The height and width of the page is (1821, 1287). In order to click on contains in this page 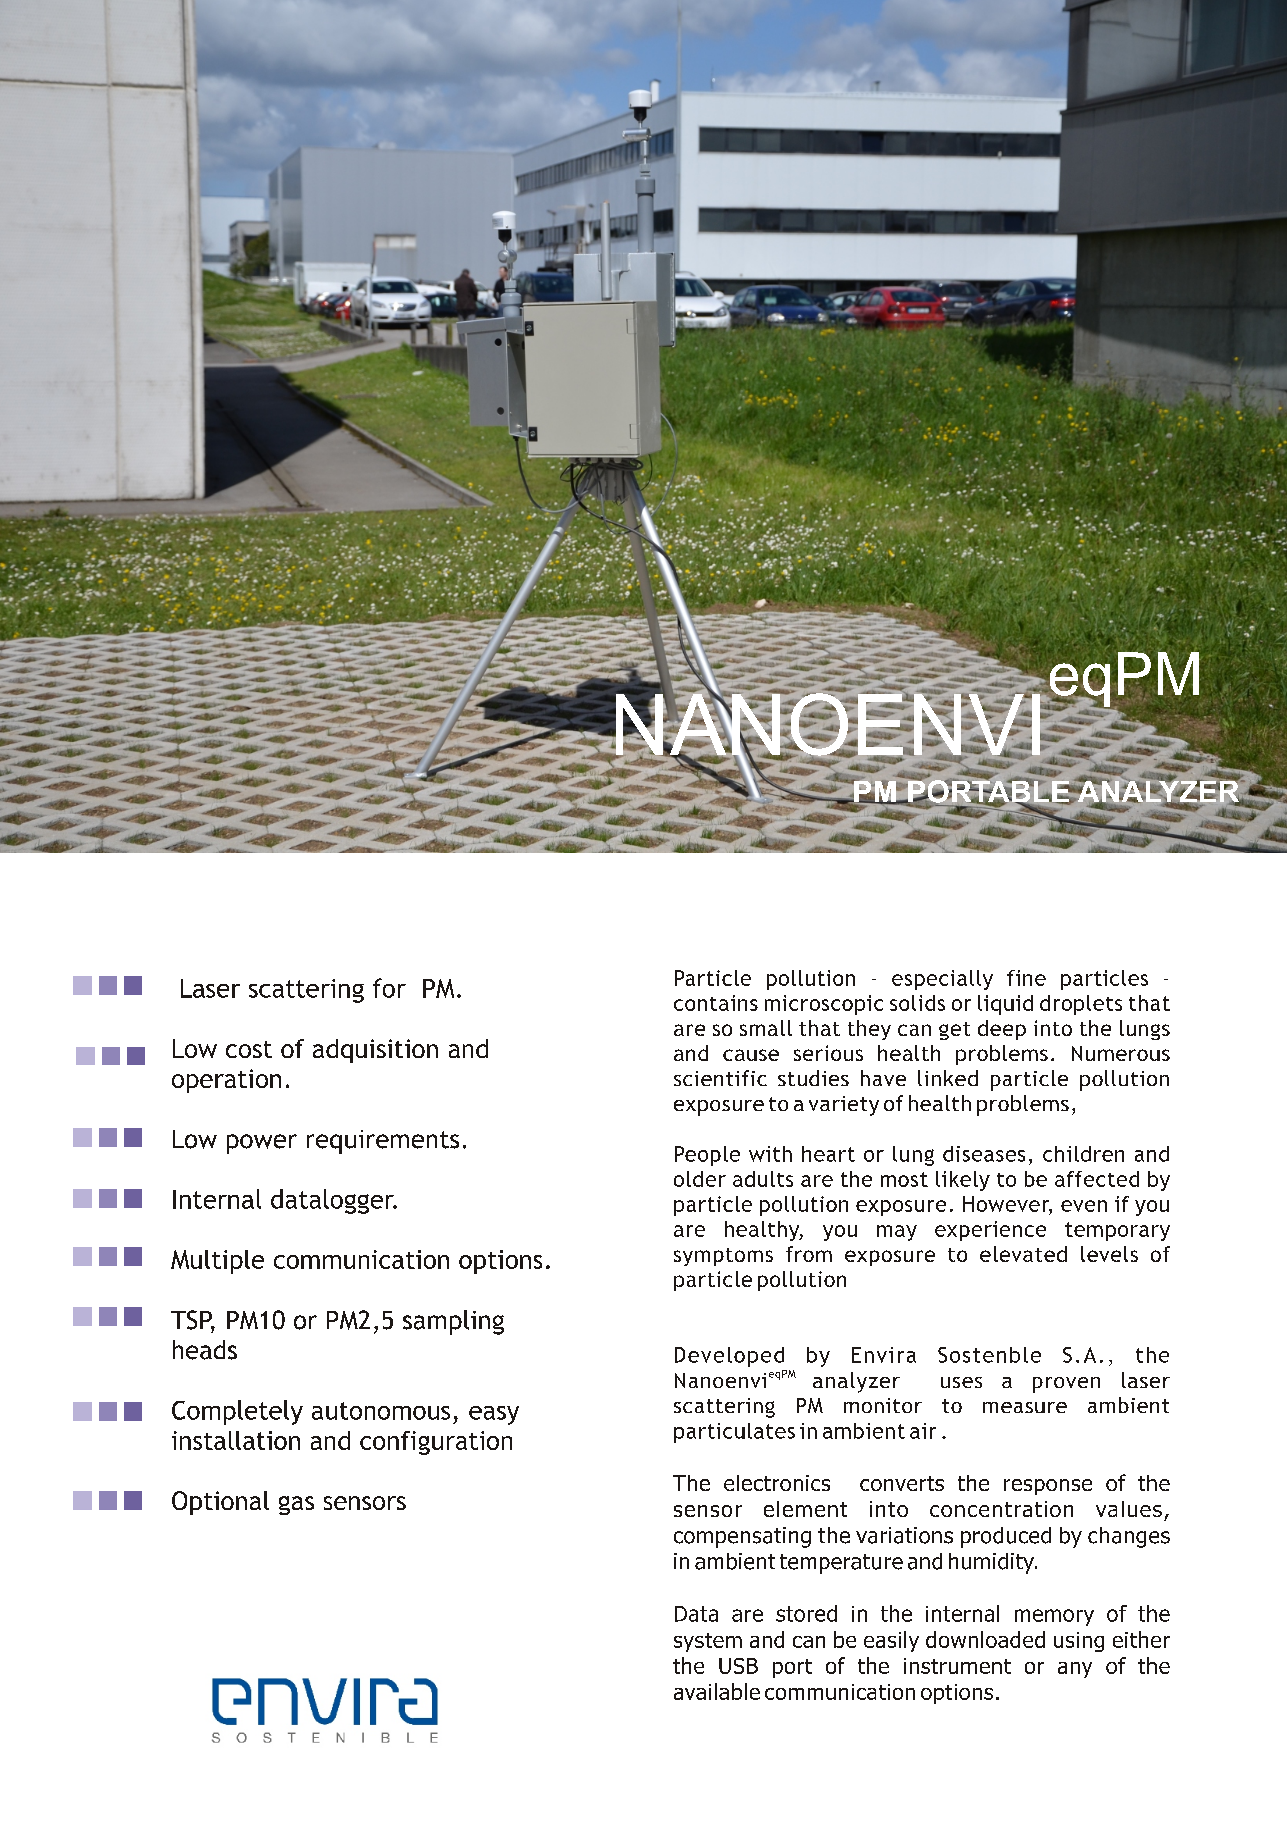, I will do `click(716, 1003)`.
